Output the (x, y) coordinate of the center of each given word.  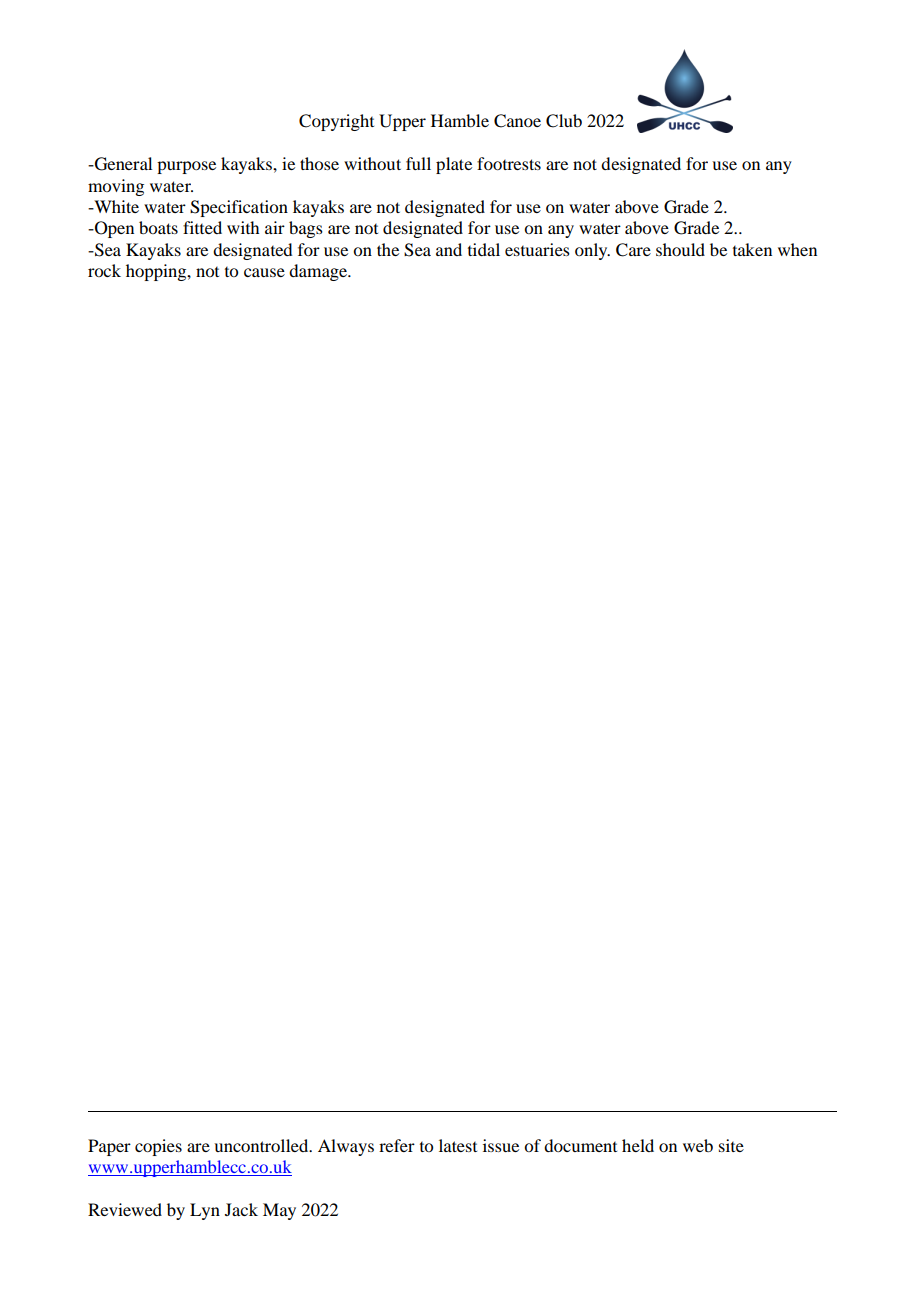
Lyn (205, 1211)
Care (633, 250)
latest (458, 1145)
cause (264, 272)
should (680, 249)
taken (752, 249)
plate (454, 165)
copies (158, 1147)
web (698, 1145)
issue (501, 1145)
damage (319, 272)
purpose (186, 167)
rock (104, 270)
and (449, 249)
